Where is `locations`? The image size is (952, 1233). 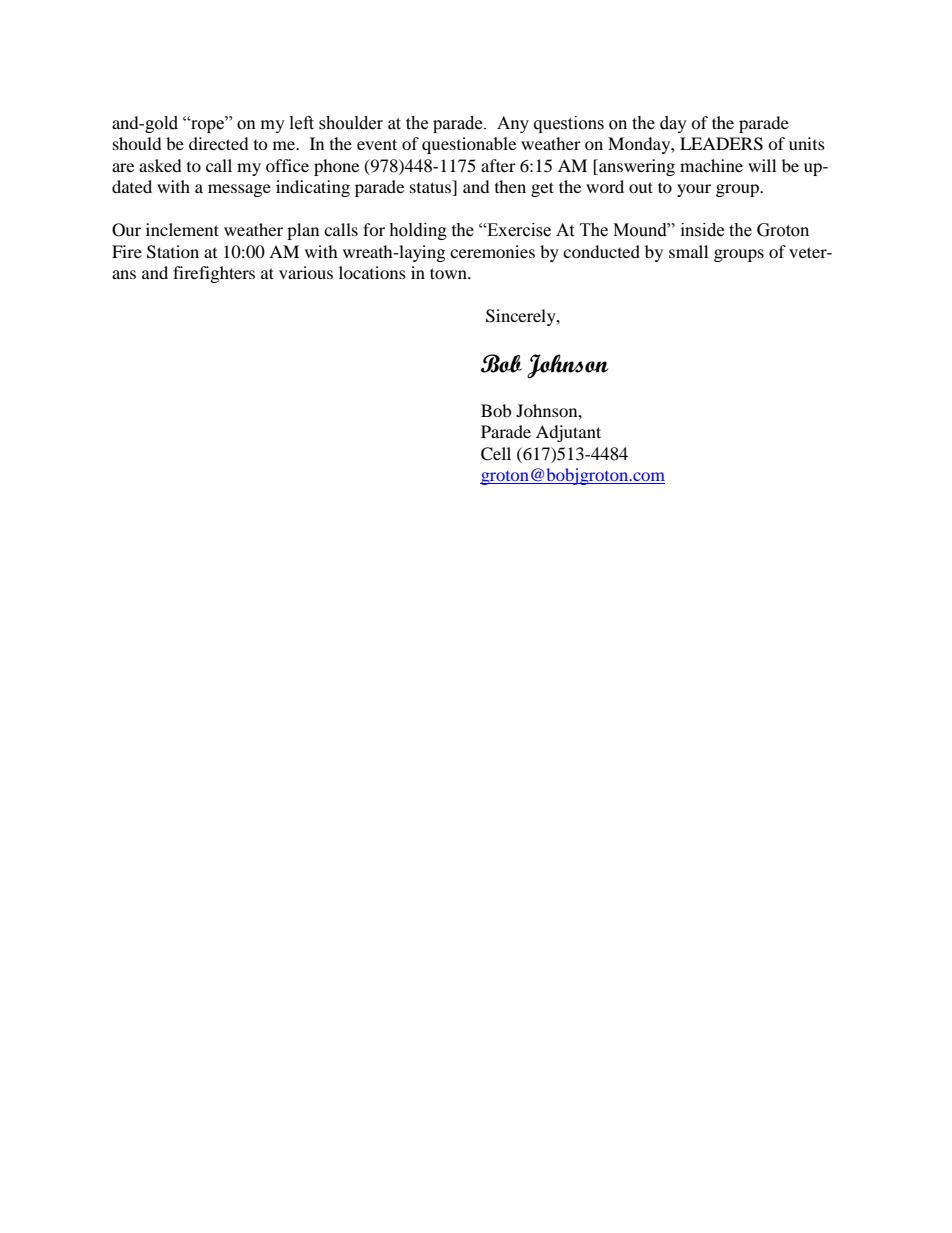 locations is located at coordinates (372, 272).
